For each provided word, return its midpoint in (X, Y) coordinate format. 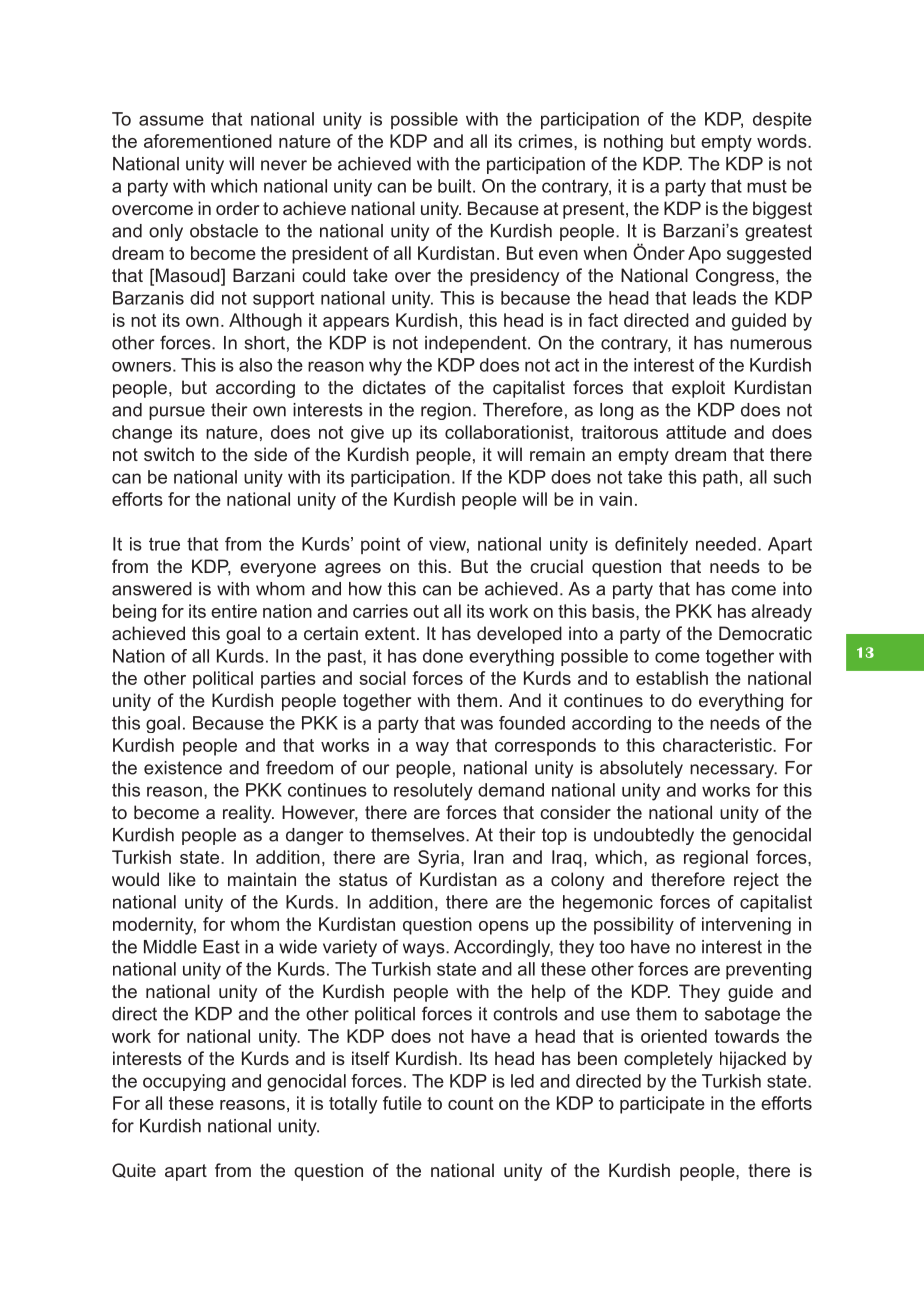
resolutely (433, 792)
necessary (733, 771)
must (767, 186)
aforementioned (208, 141)
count (470, 1103)
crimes (546, 141)
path (720, 478)
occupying (184, 1082)
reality (248, 814)
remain (557, 454)
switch (169, 454)
